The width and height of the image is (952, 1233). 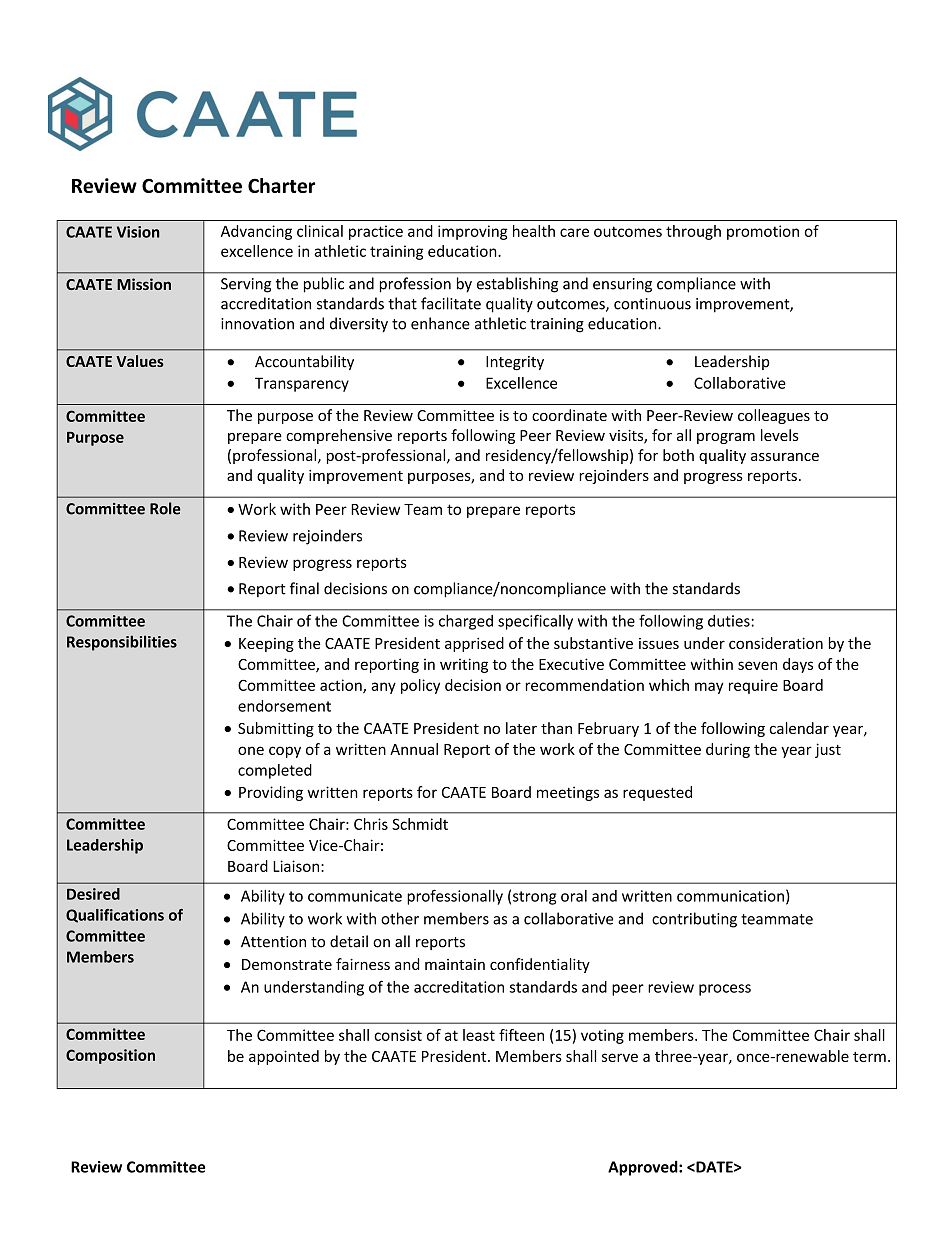 What do you see at coordinates (785, 457) in the image?
I see `assurance` at bounding box center [785, 457].
